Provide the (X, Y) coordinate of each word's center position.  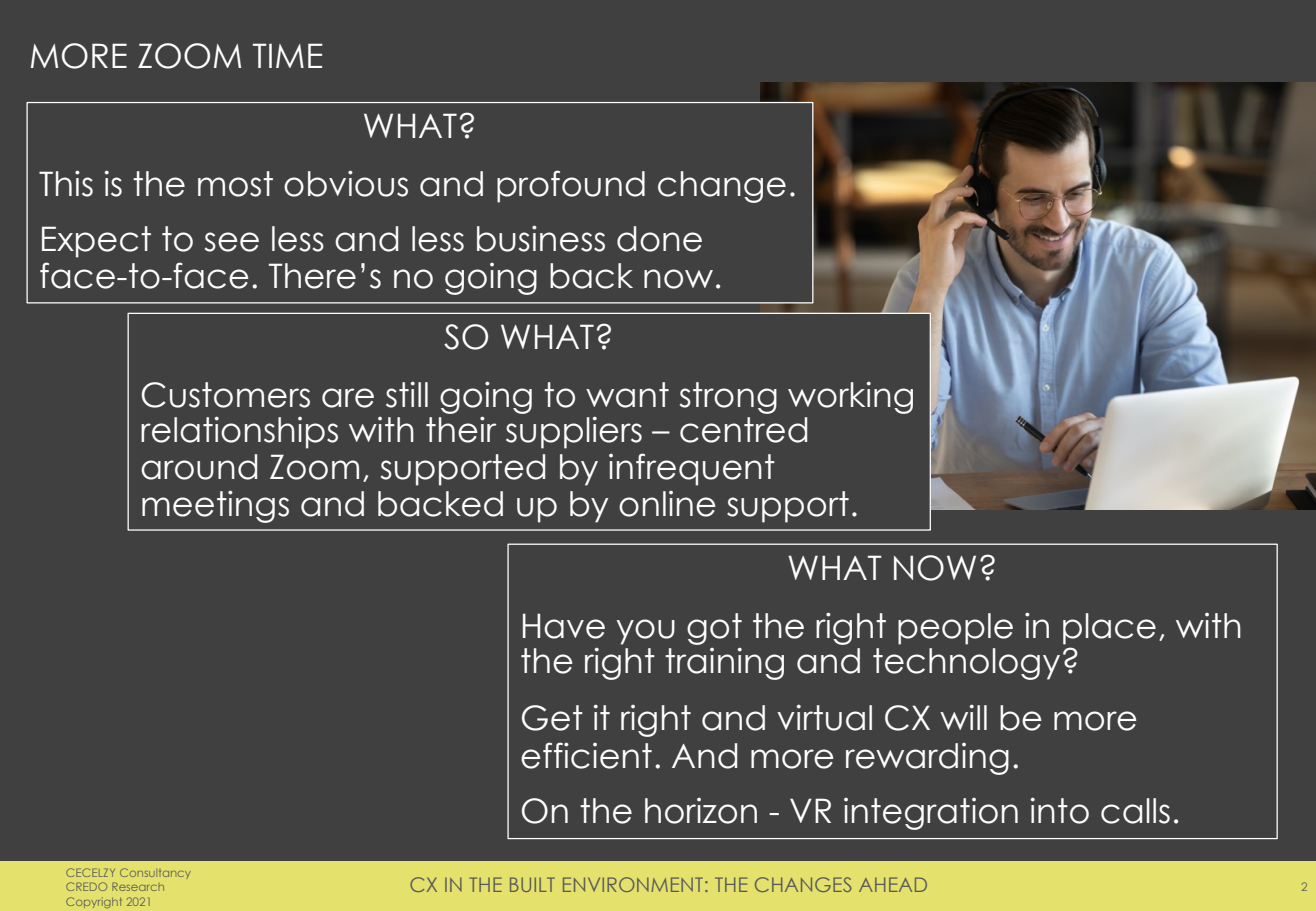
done (659, 239)
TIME (288, 55)
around (199, 467)
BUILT (532, 884)
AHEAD (893, 884)
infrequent (692, 469)
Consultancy (155, 873)
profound (571, 186)
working (850, 397)
